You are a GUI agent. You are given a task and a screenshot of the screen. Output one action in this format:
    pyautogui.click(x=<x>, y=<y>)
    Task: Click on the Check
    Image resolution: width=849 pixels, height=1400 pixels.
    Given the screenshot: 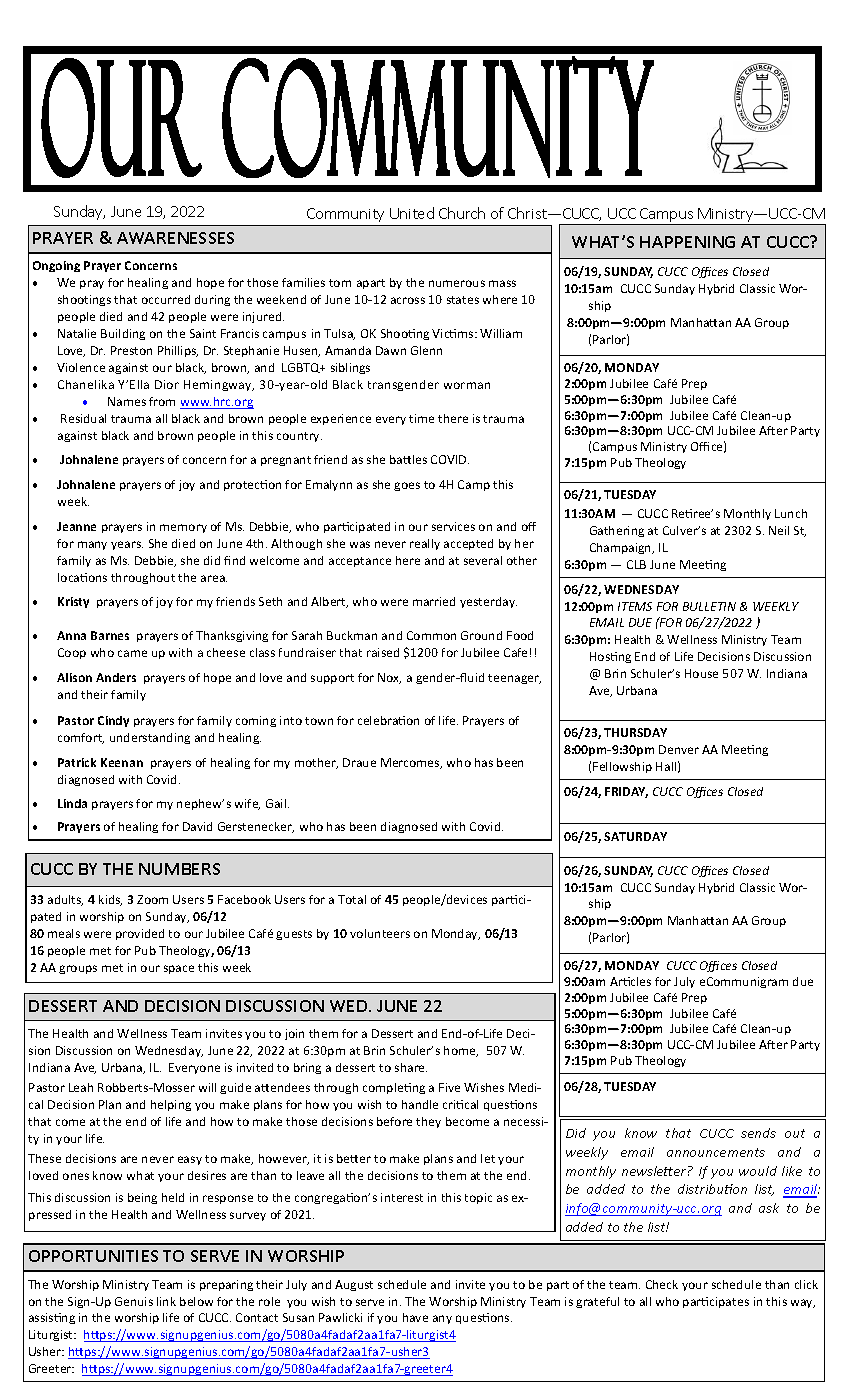 What is the action you would take?
    pyautogui.click(x=662, y=1284)
